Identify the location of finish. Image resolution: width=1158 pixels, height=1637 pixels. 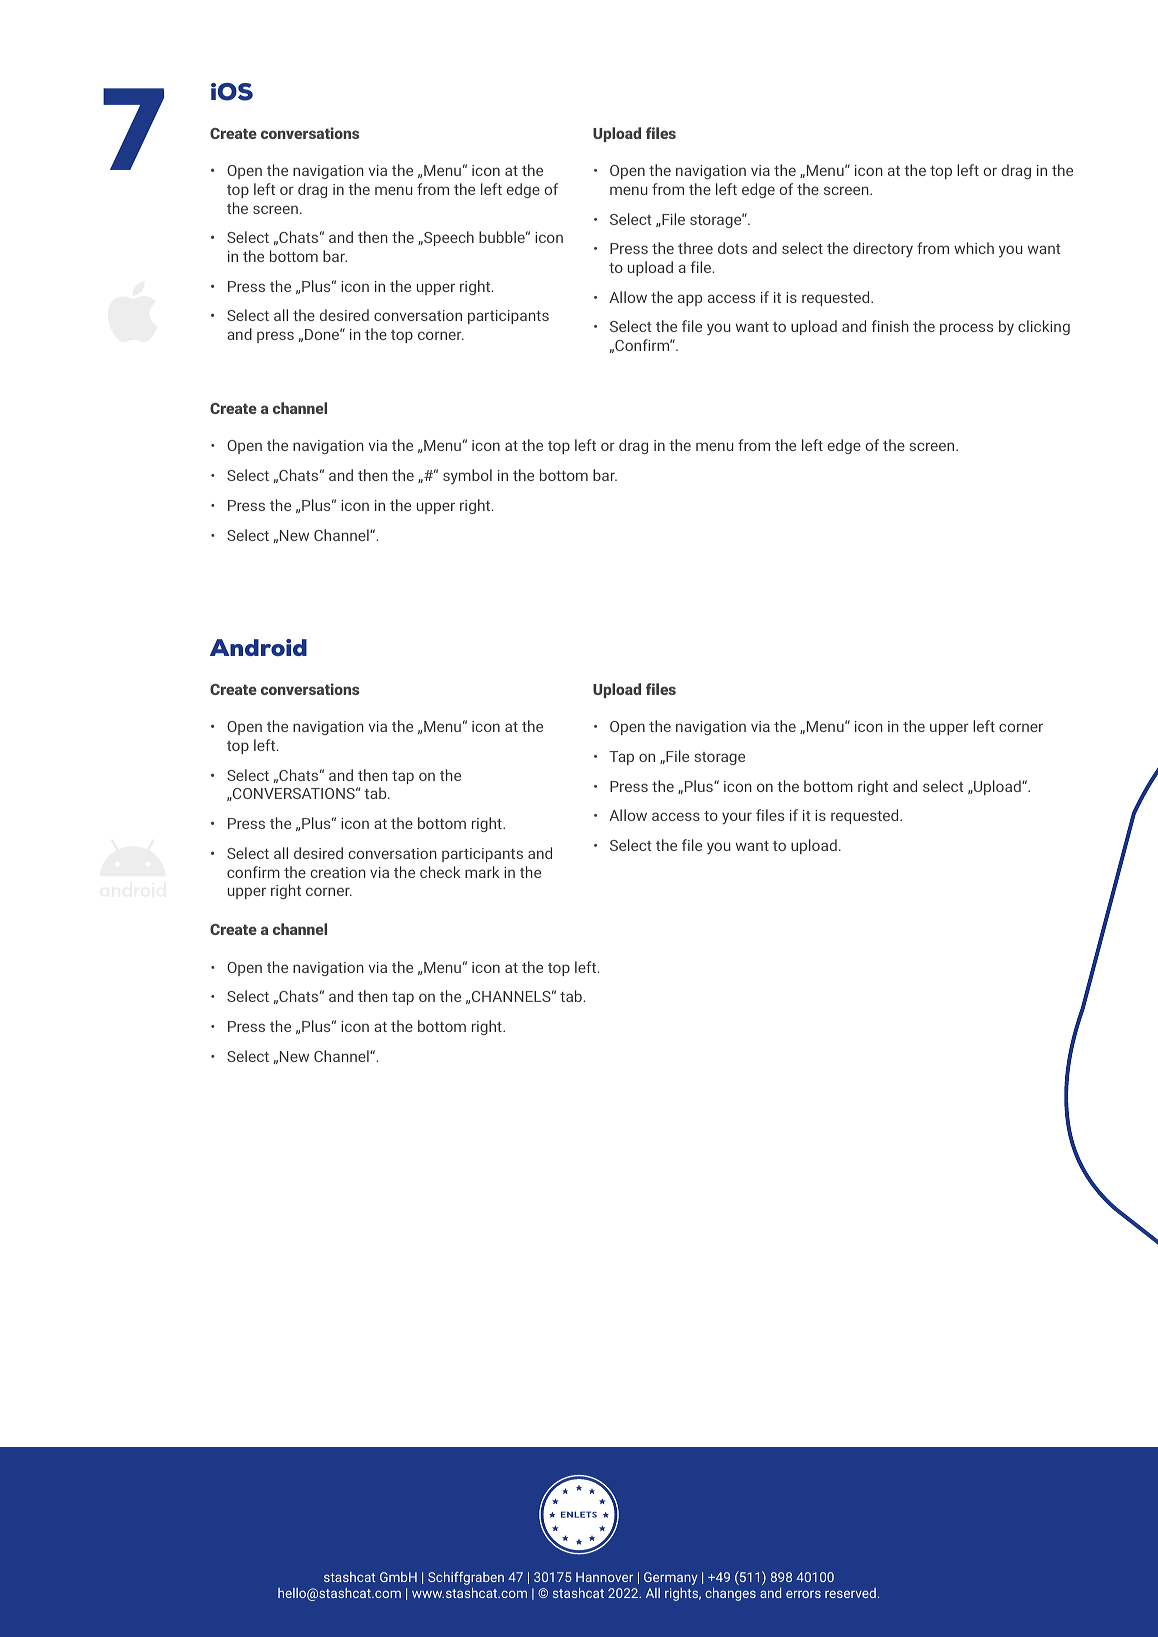
(890, 326).
